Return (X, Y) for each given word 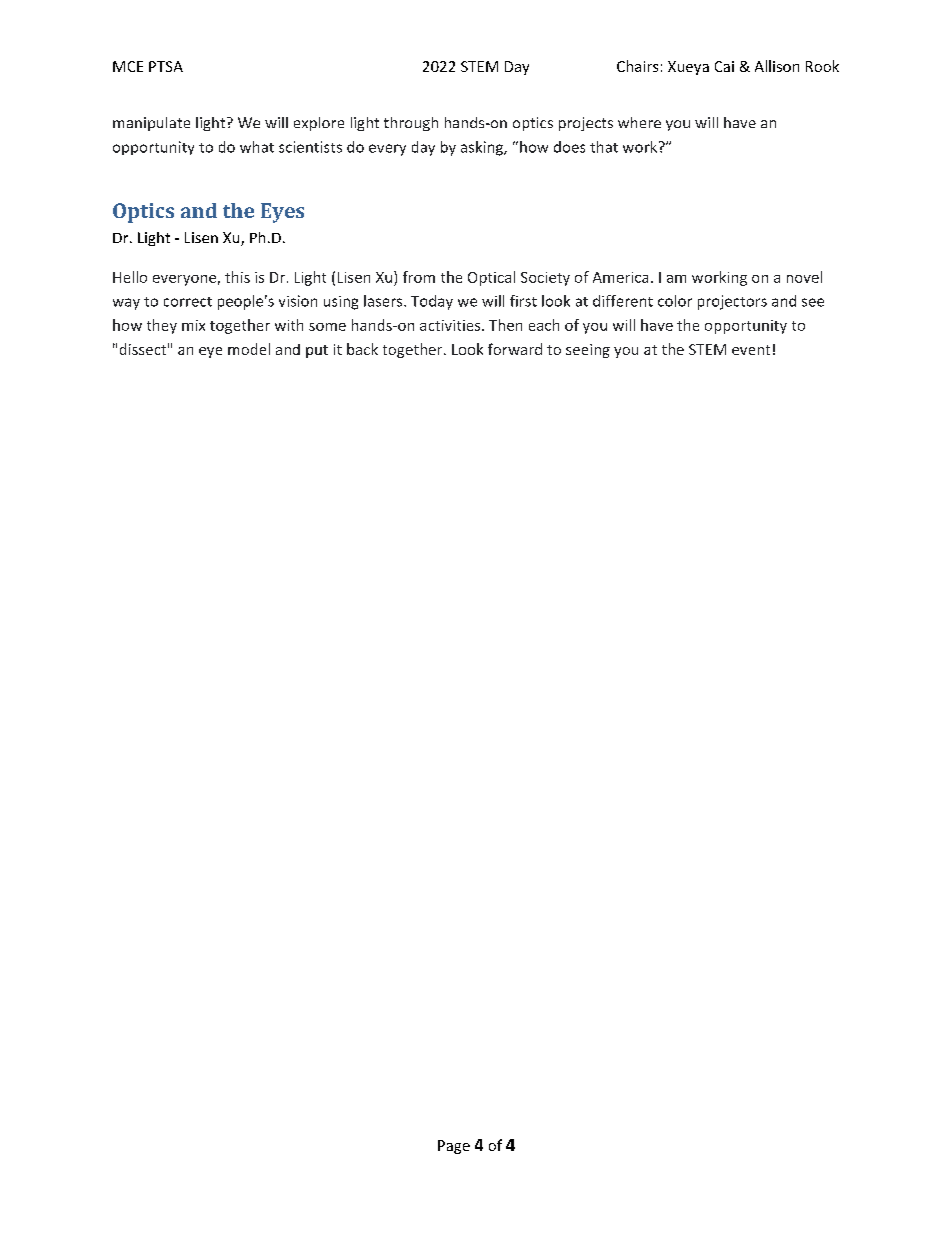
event (751, 350)
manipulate (151, 124)
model (249, 349)
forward (515, 349)
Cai (724, 66)
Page (454, 1147)
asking (483, 148)
